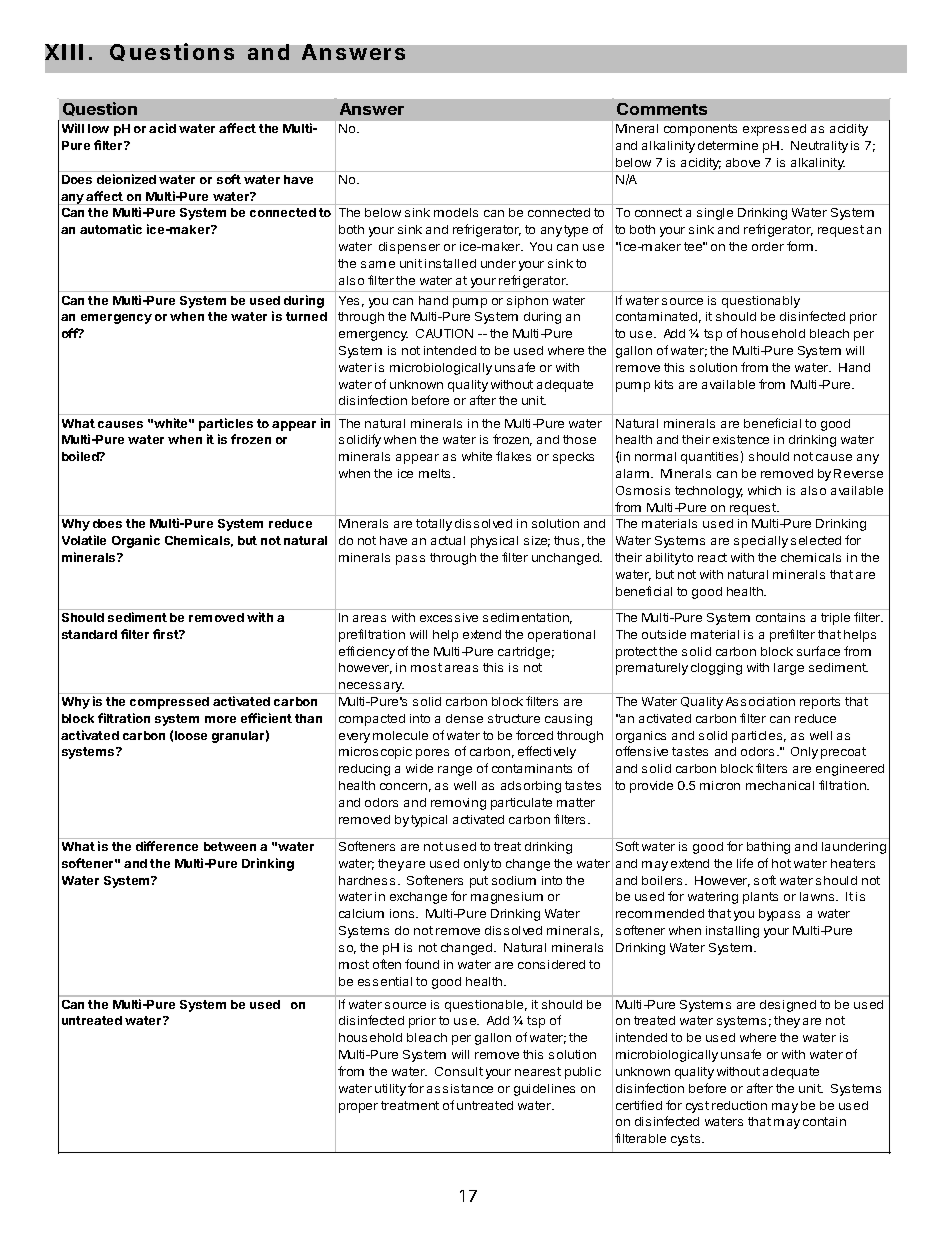  Describe the element at coordinates (358, 1108) in the image. I see `proper` at that location.
